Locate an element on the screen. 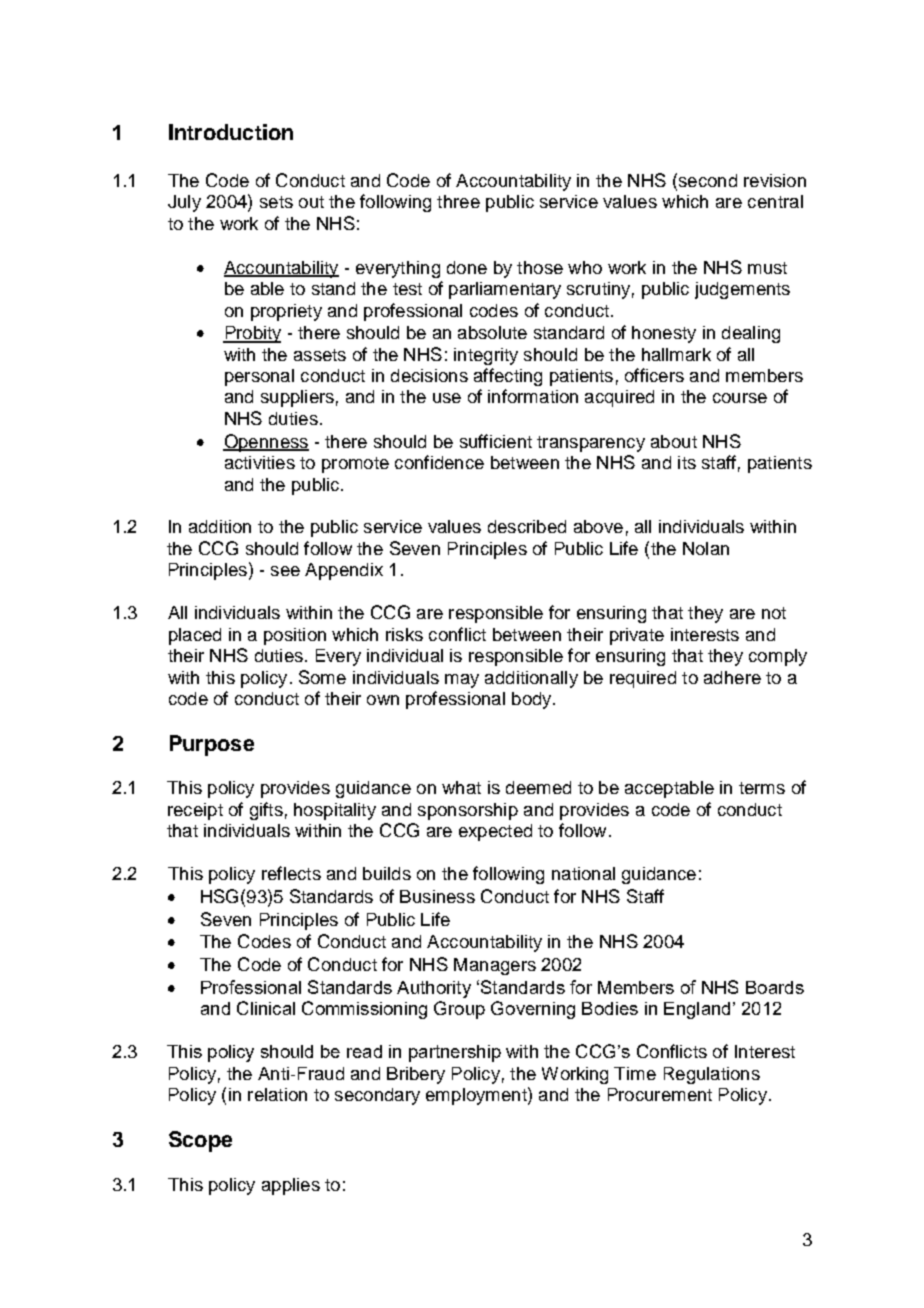 This screenshot has width=924, height=1308. three is located at coordinates (458, 201).
